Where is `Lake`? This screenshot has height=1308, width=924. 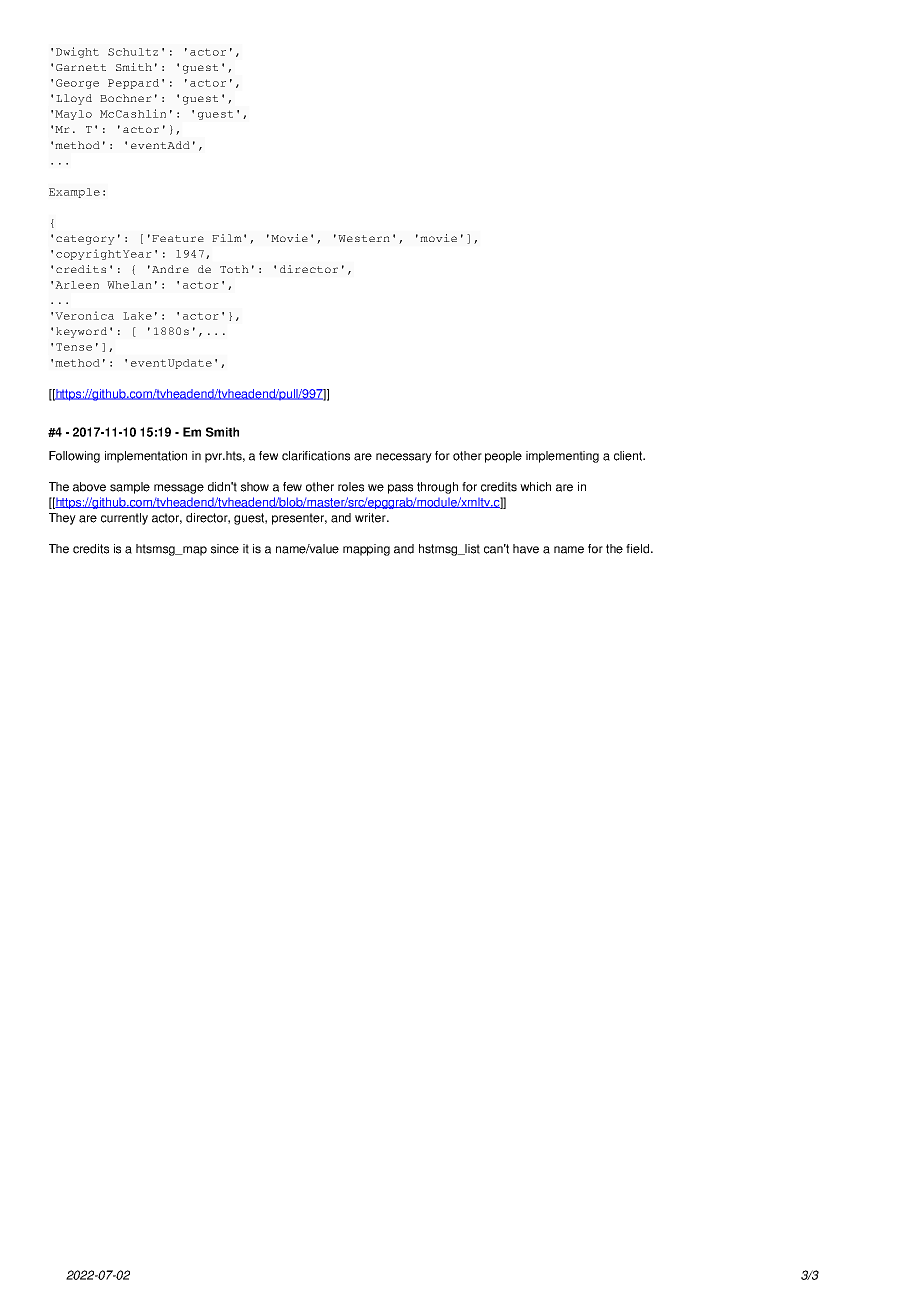 Lake is located at coordinates (137, 316).
